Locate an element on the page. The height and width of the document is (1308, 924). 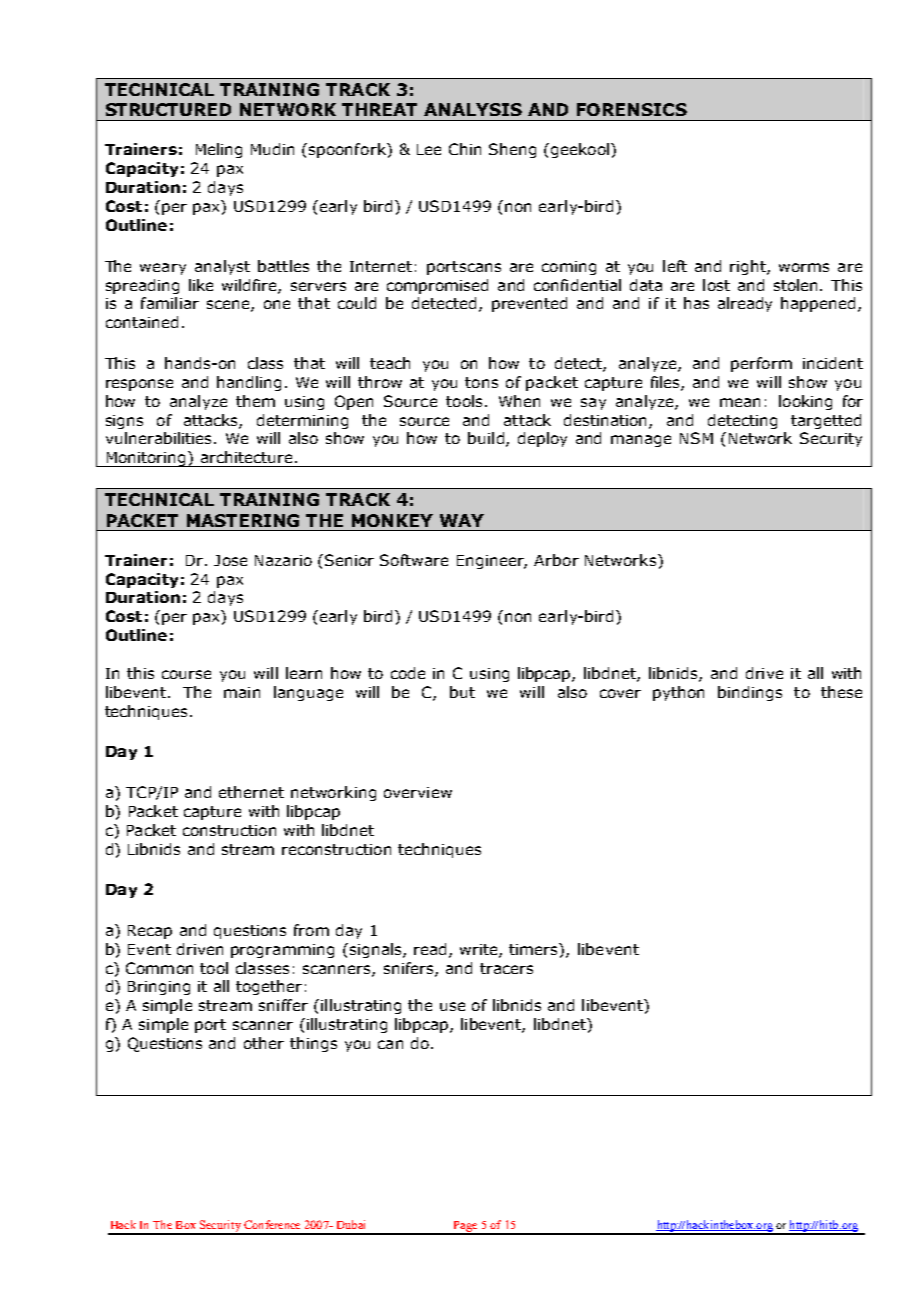
FORENSICS is located at coordinates (632, 109).
